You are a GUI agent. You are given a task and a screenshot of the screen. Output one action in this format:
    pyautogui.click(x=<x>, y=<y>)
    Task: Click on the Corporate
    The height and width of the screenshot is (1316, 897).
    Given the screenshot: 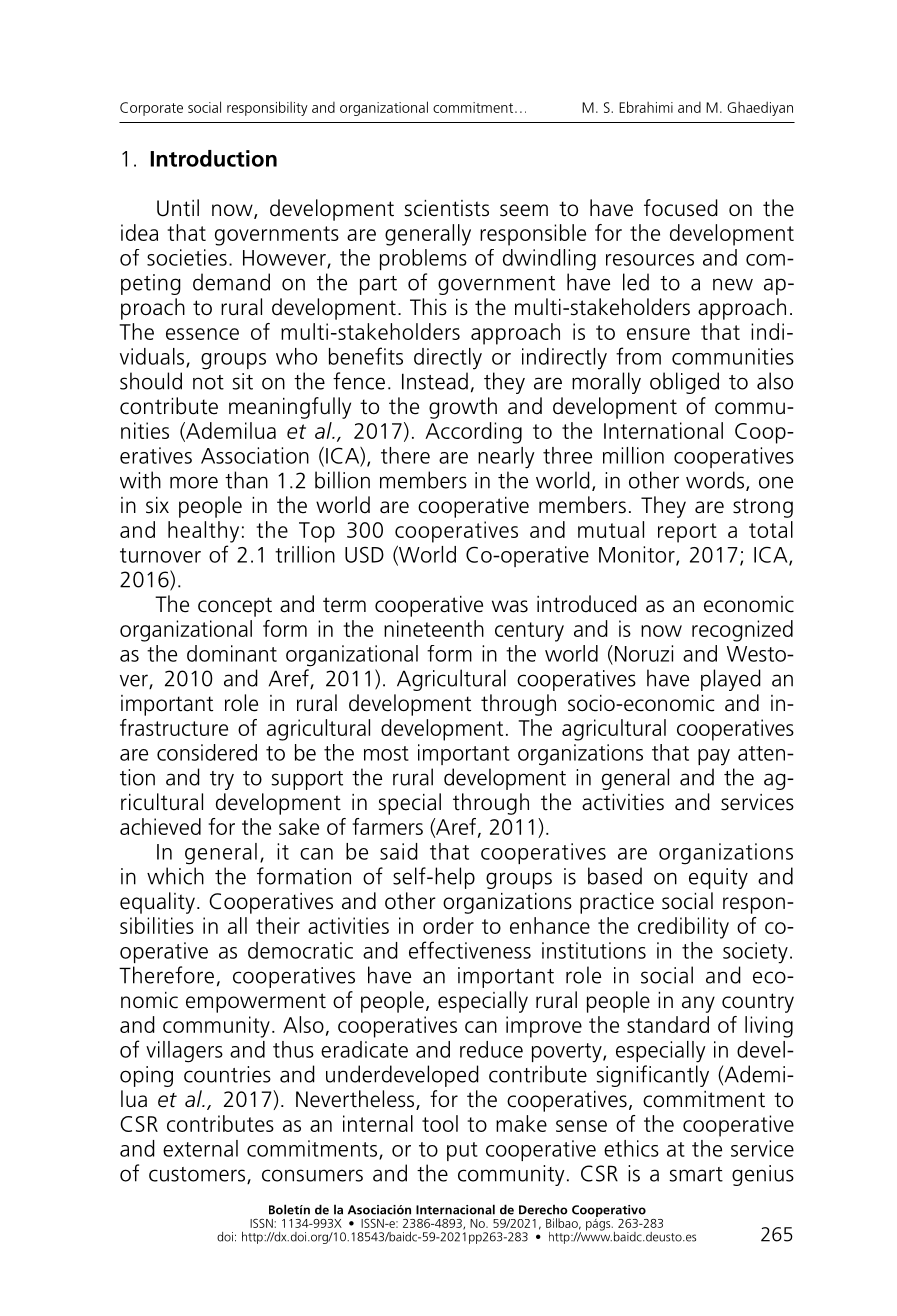 What is the action you would take?
    pyautogui.click(x=151, y=109)
